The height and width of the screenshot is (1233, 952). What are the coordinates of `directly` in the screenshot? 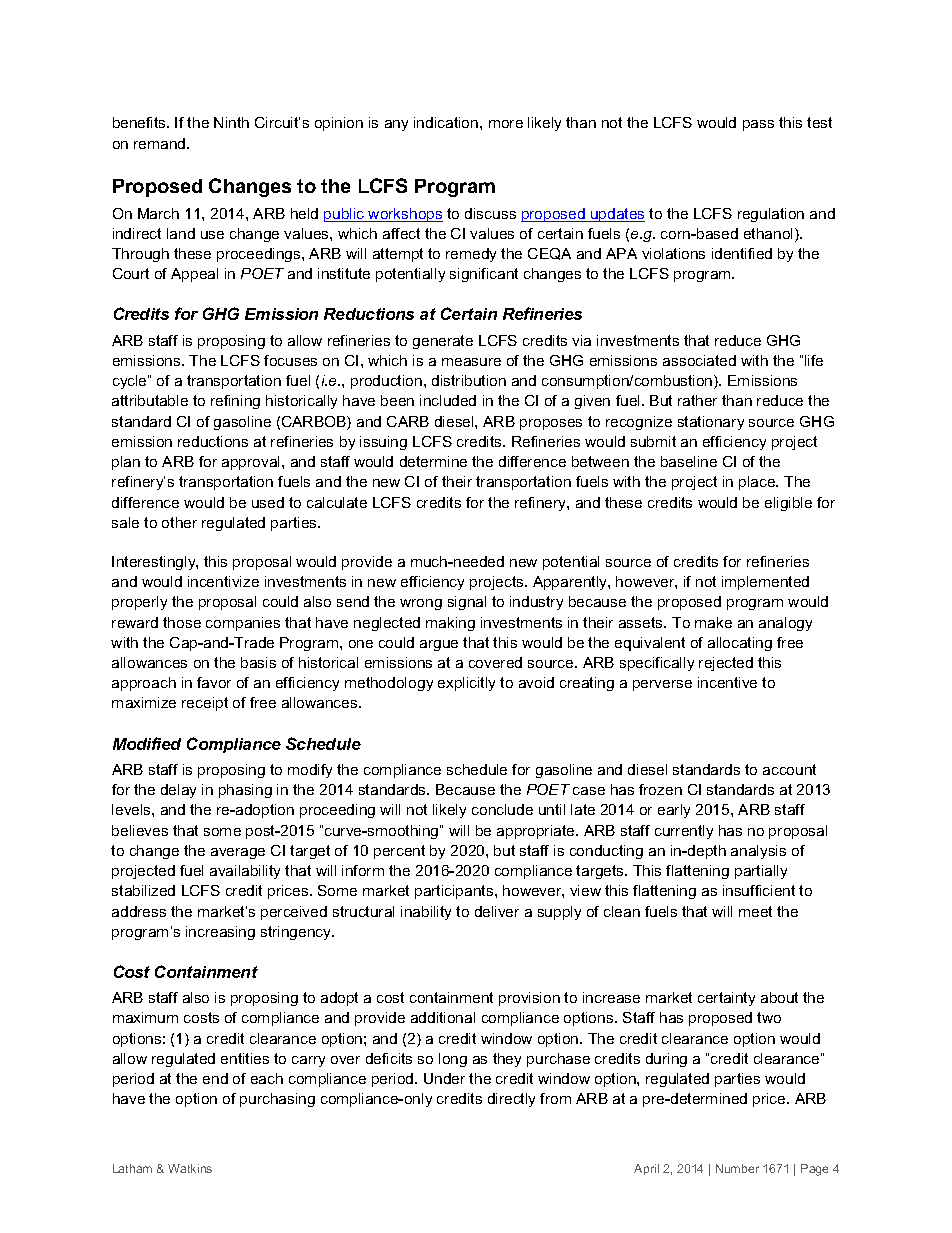 It's located at (511, 1100).
